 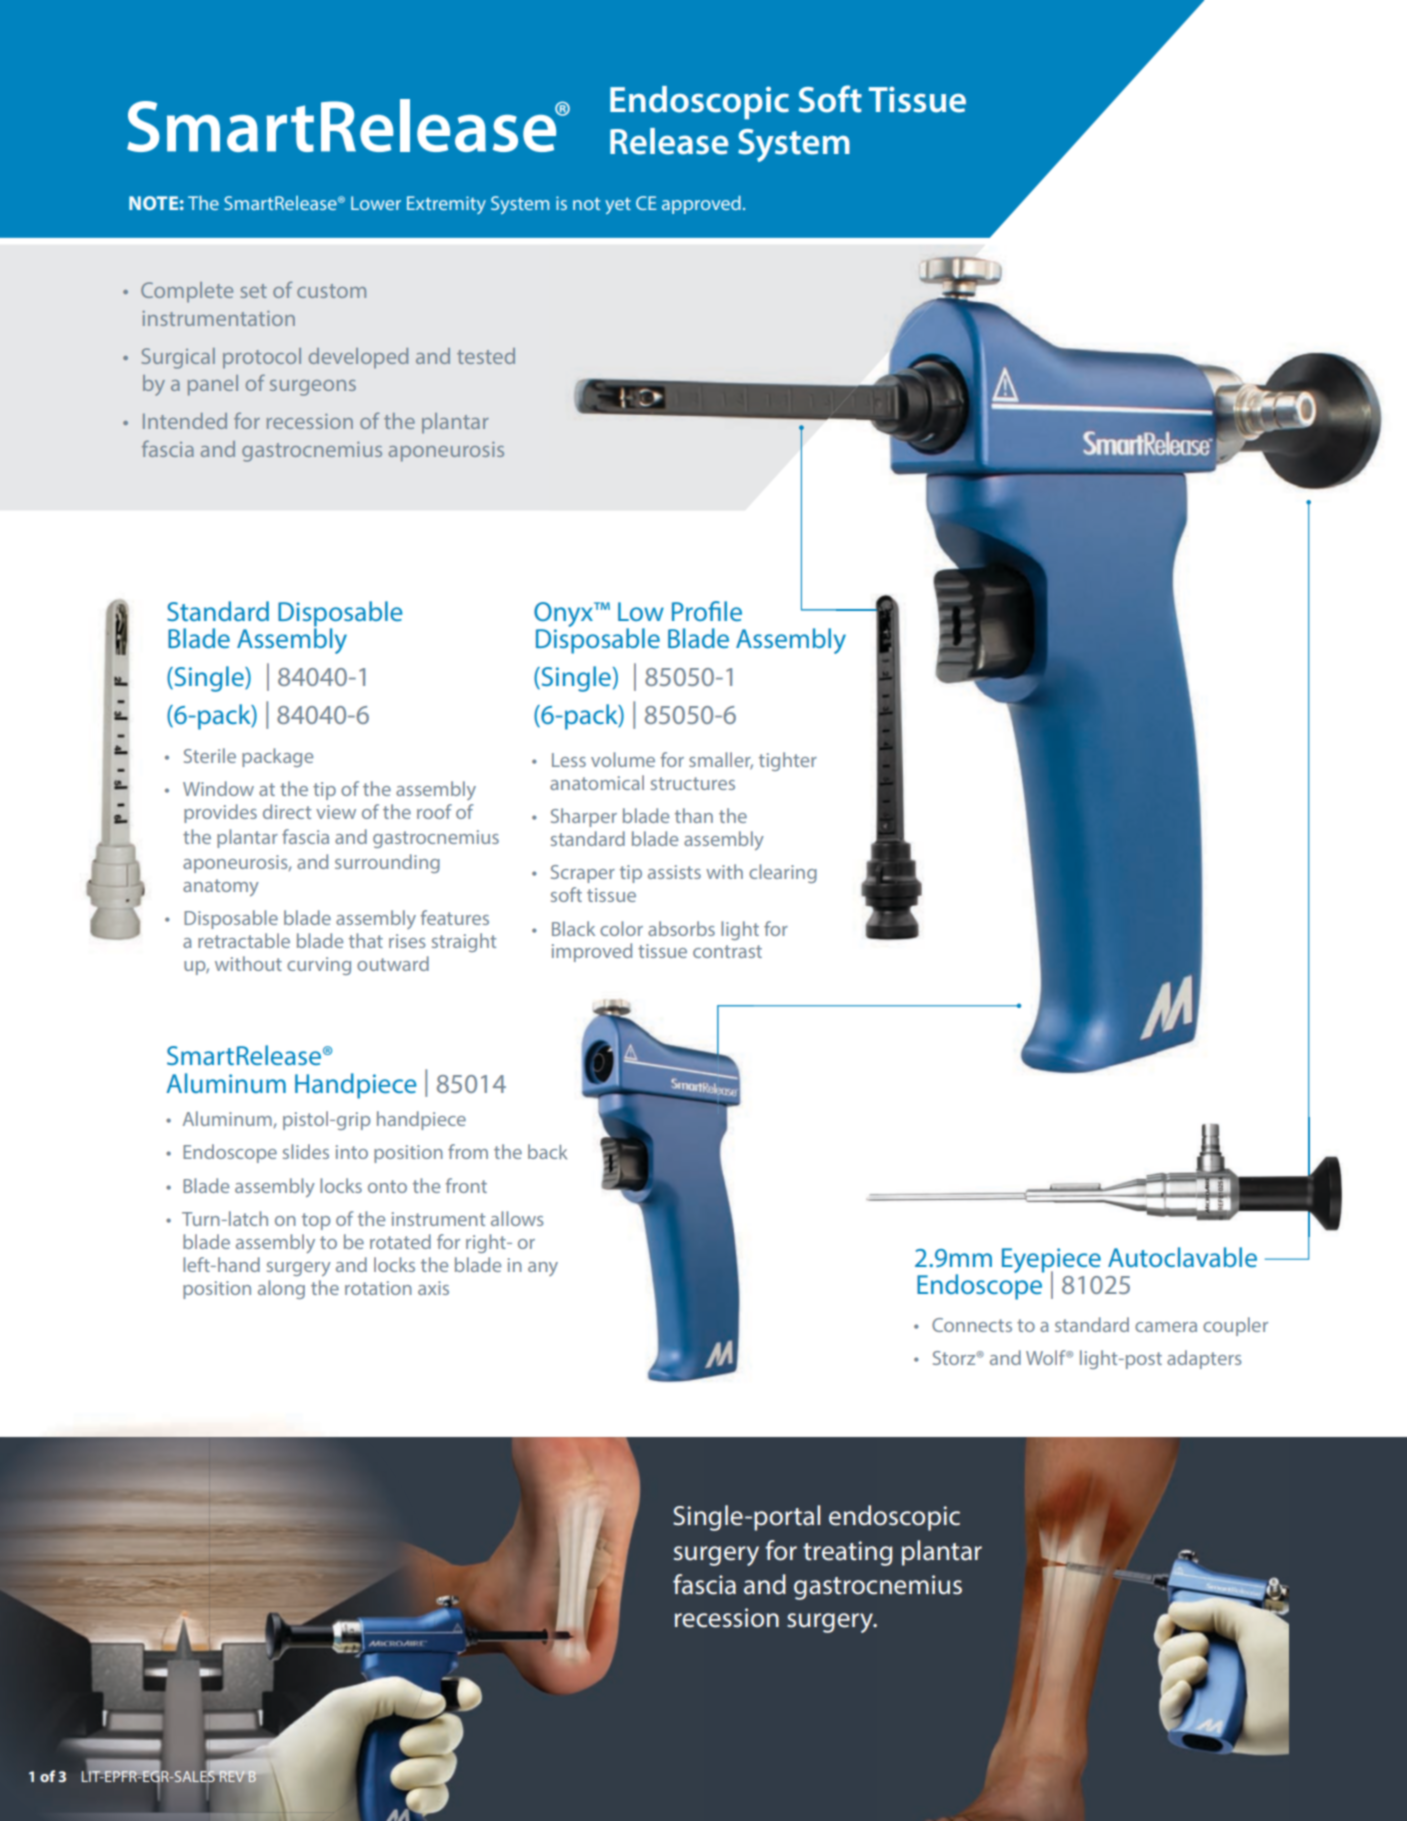 I want to click on assists, so click(x=674, y=872).
